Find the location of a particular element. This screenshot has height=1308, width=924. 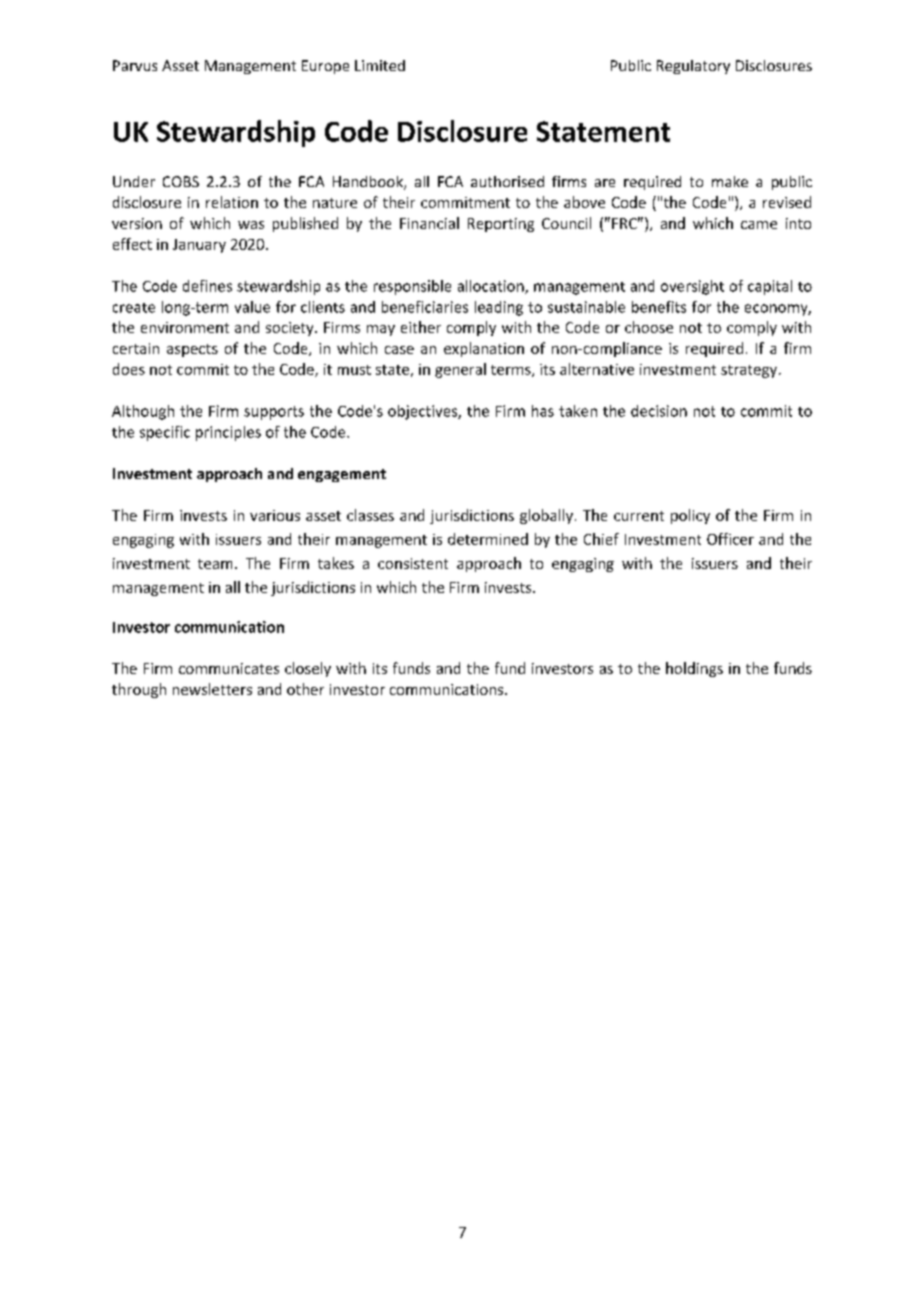

Europe is located at coordinates (325, 67).
